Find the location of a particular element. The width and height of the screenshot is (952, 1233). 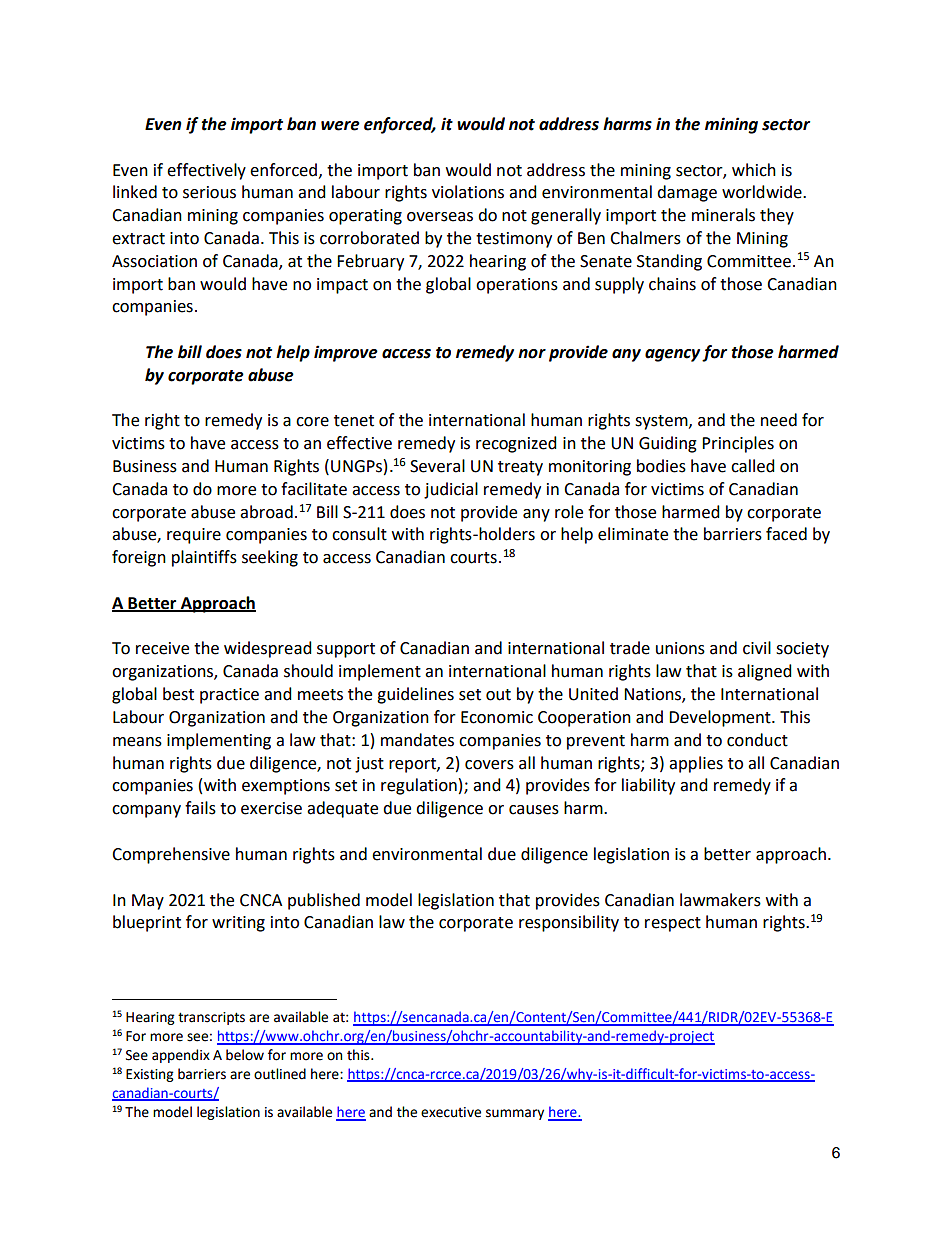

below is located at coordinates (245, 1055).
